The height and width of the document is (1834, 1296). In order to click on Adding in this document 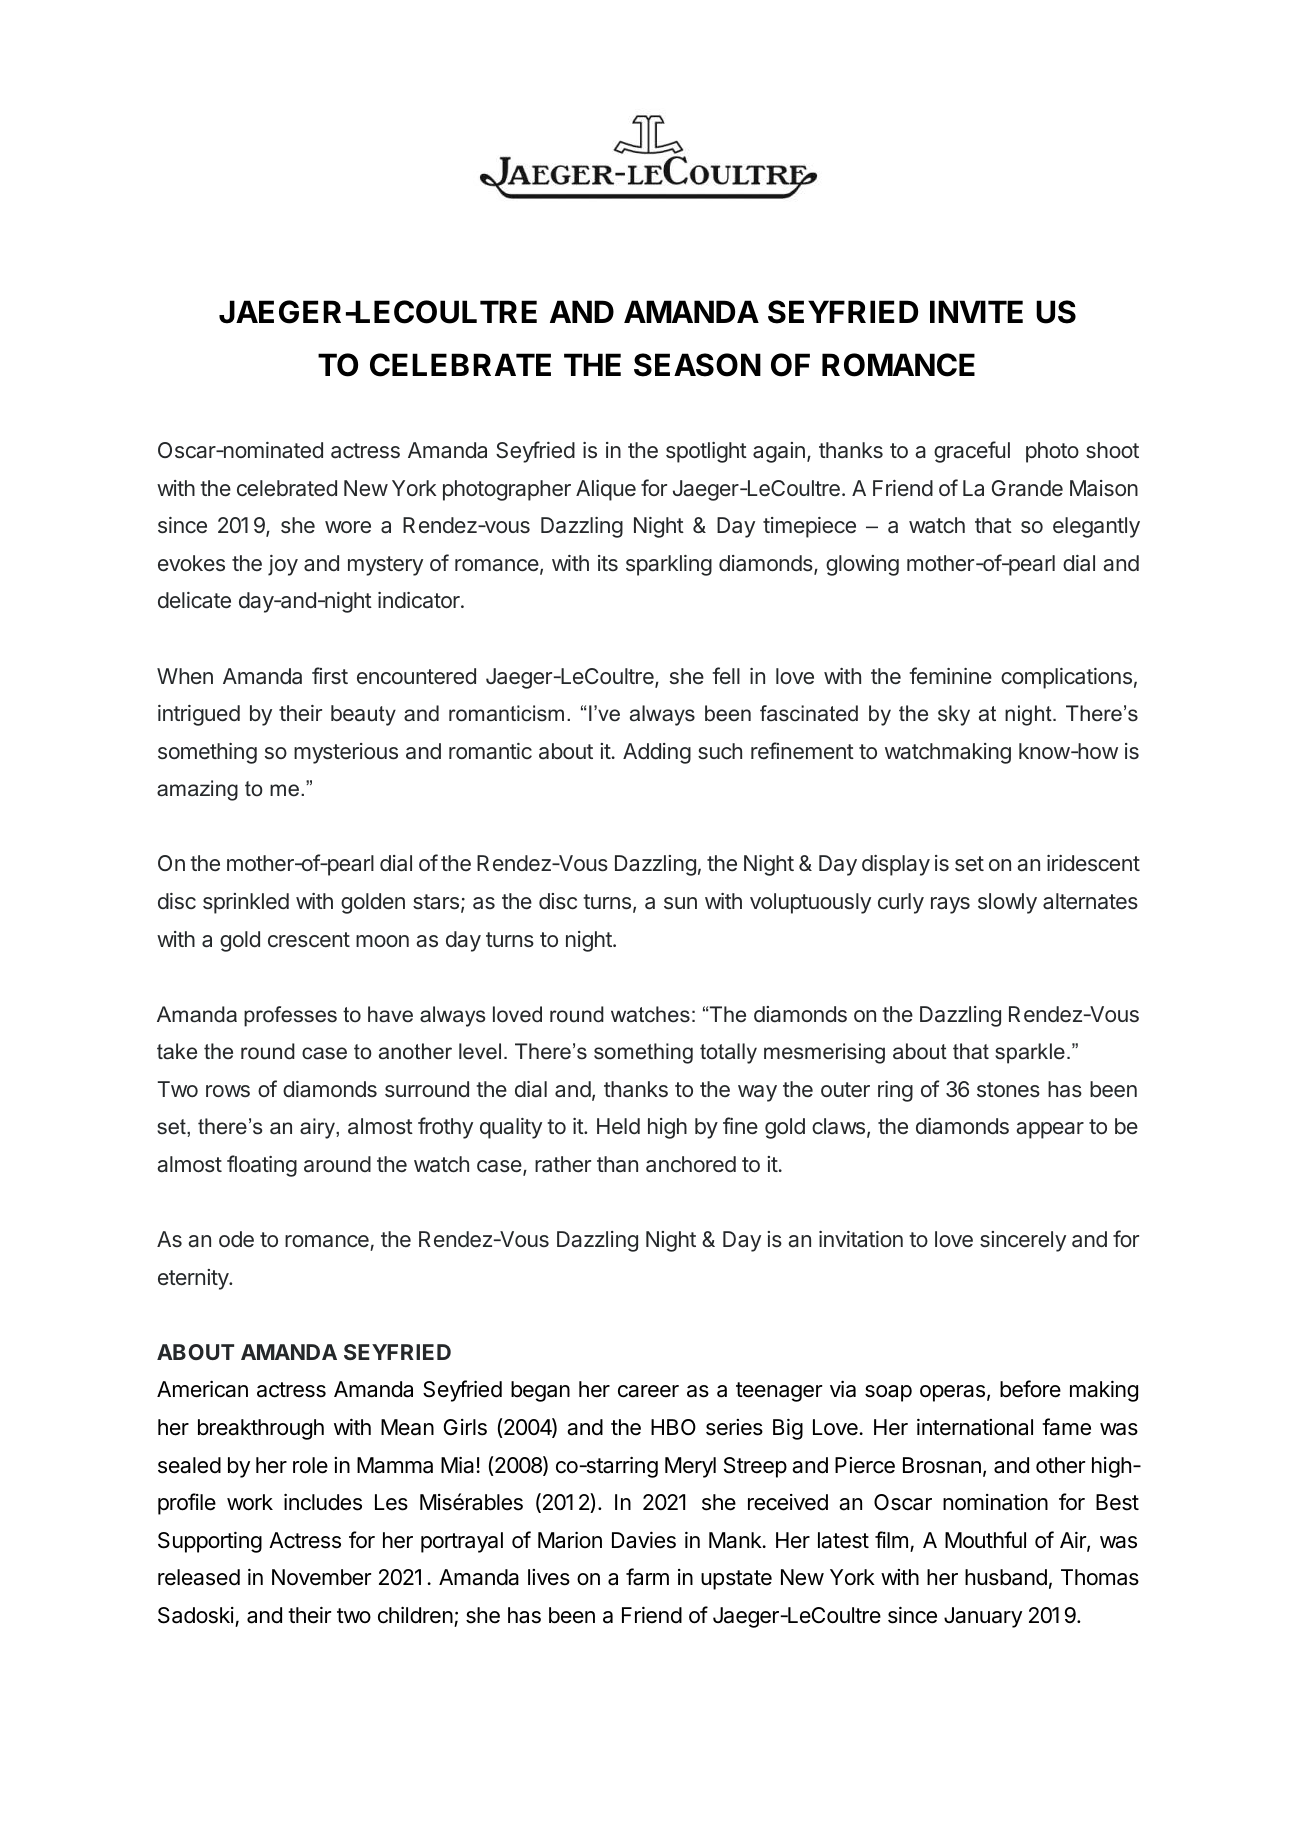, I will do `click(657, 753)`.
